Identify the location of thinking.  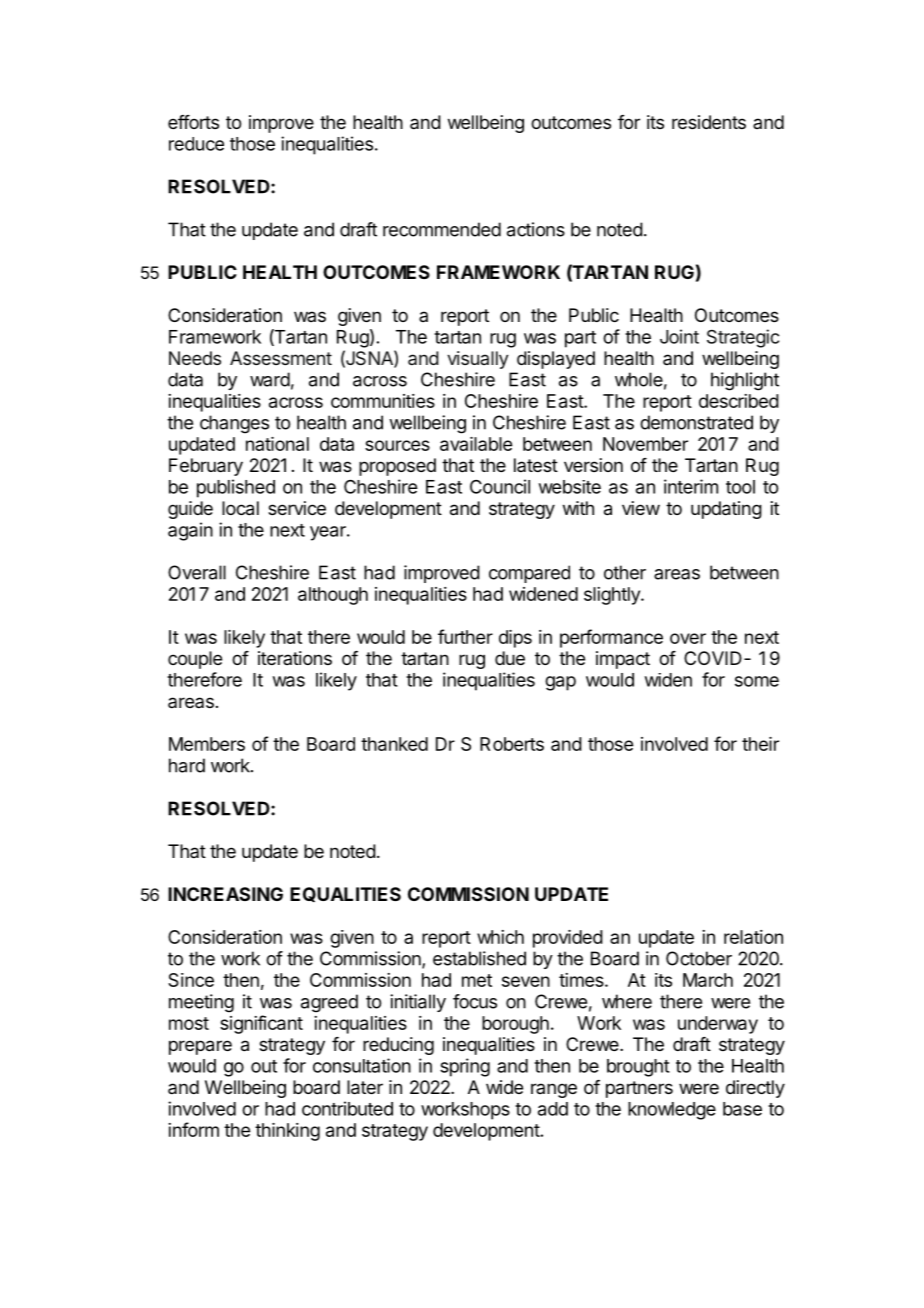
(287, 1132).
